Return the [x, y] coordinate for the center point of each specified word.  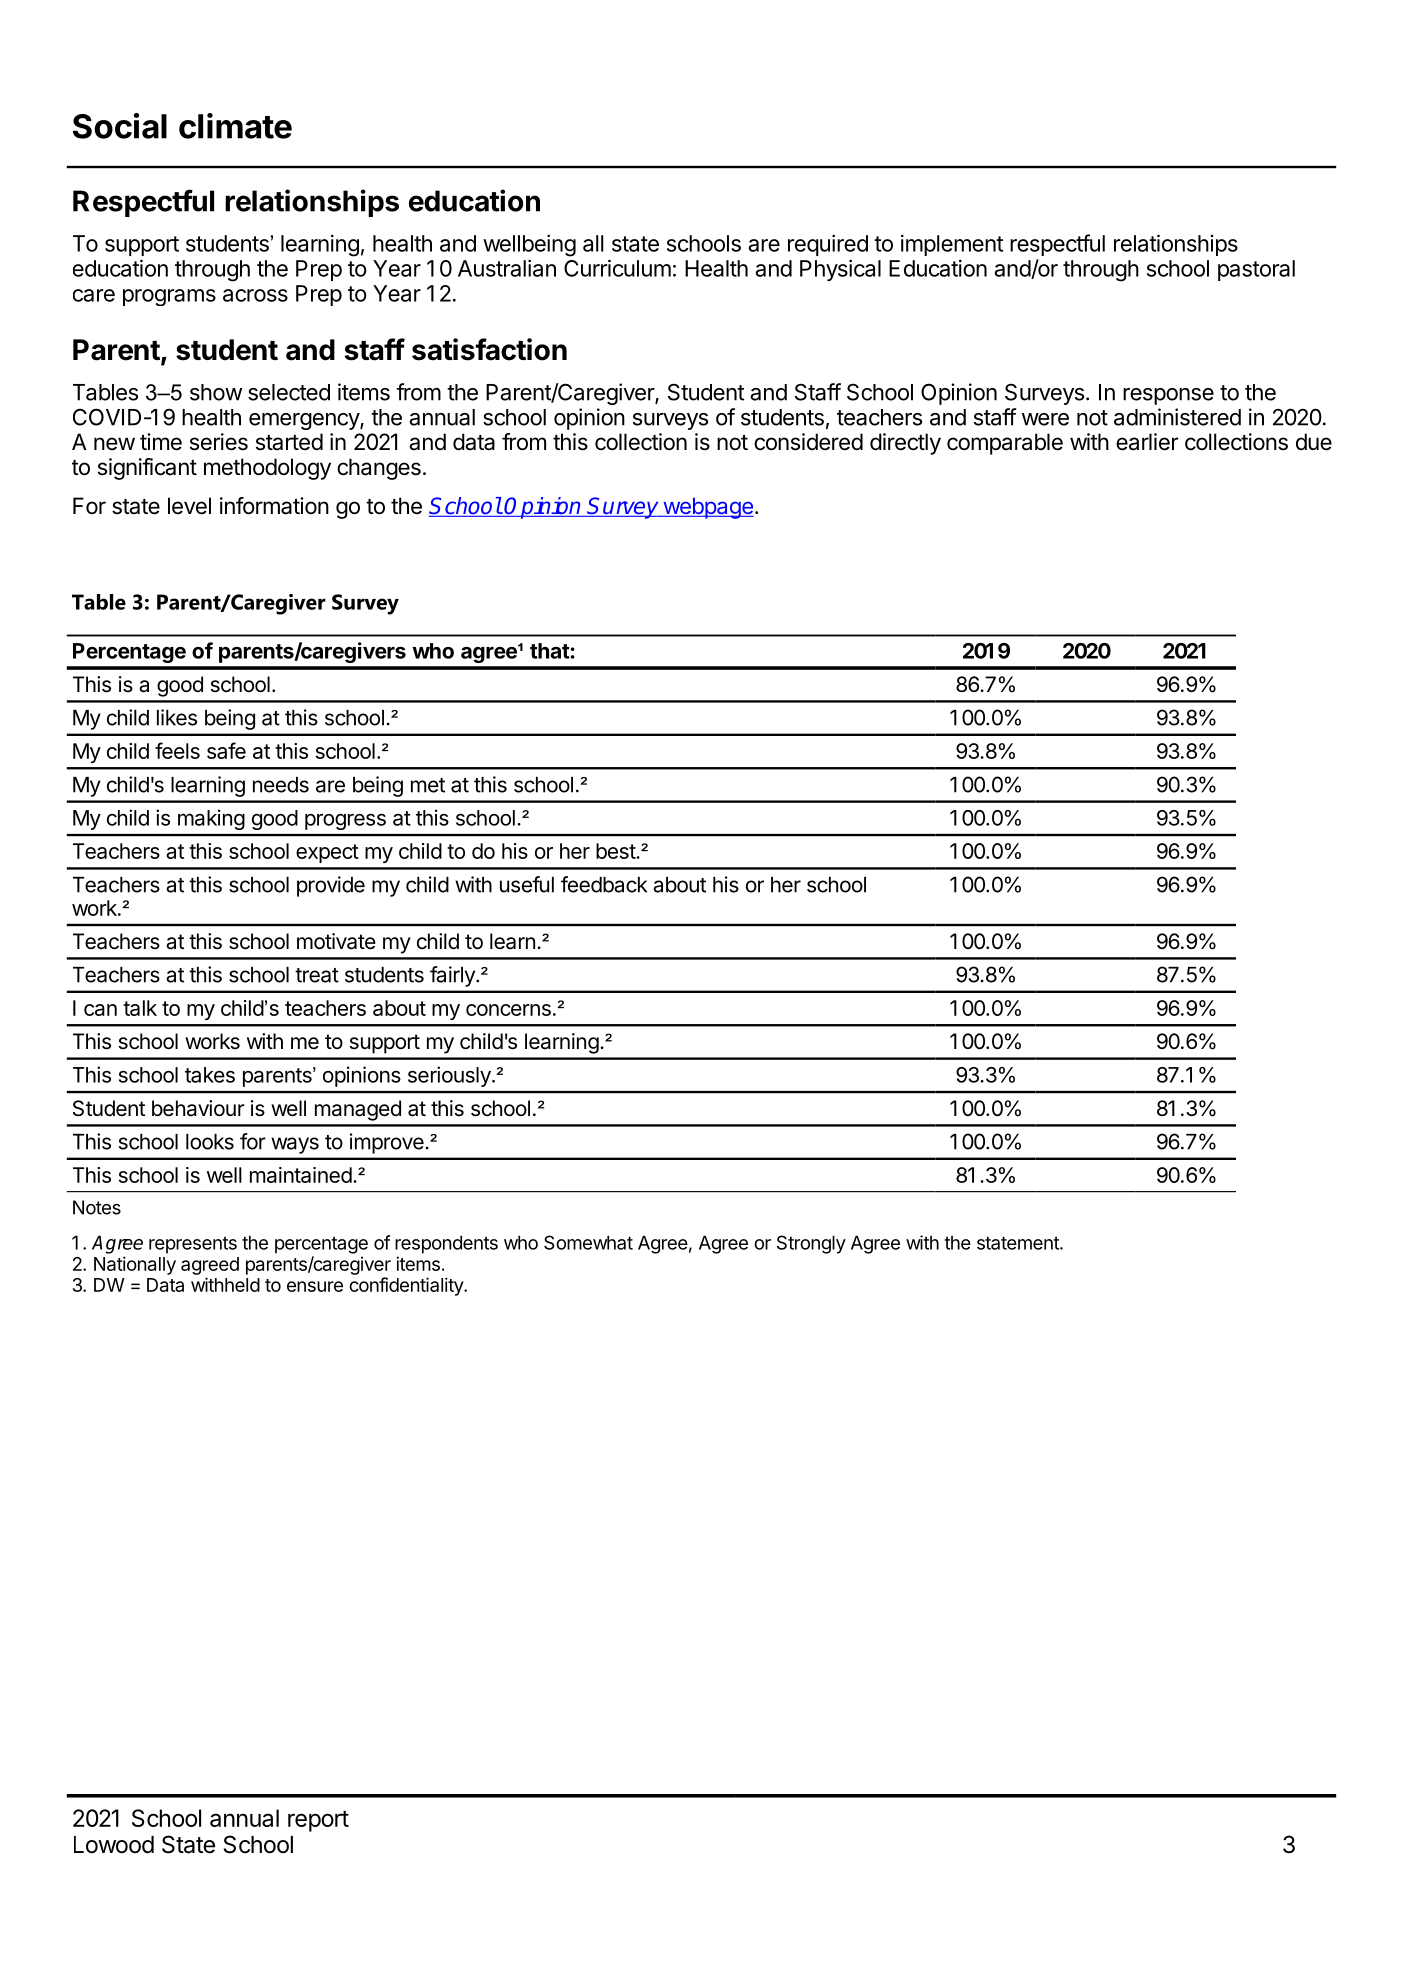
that [550, 651]
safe [226, 750]
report [318, 1821]
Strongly [811, 1244]
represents [193, 1245]
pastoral [1256, 270]
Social [120, 126]
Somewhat [588, 1242]
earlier [1147, 442]
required [828, 245]
